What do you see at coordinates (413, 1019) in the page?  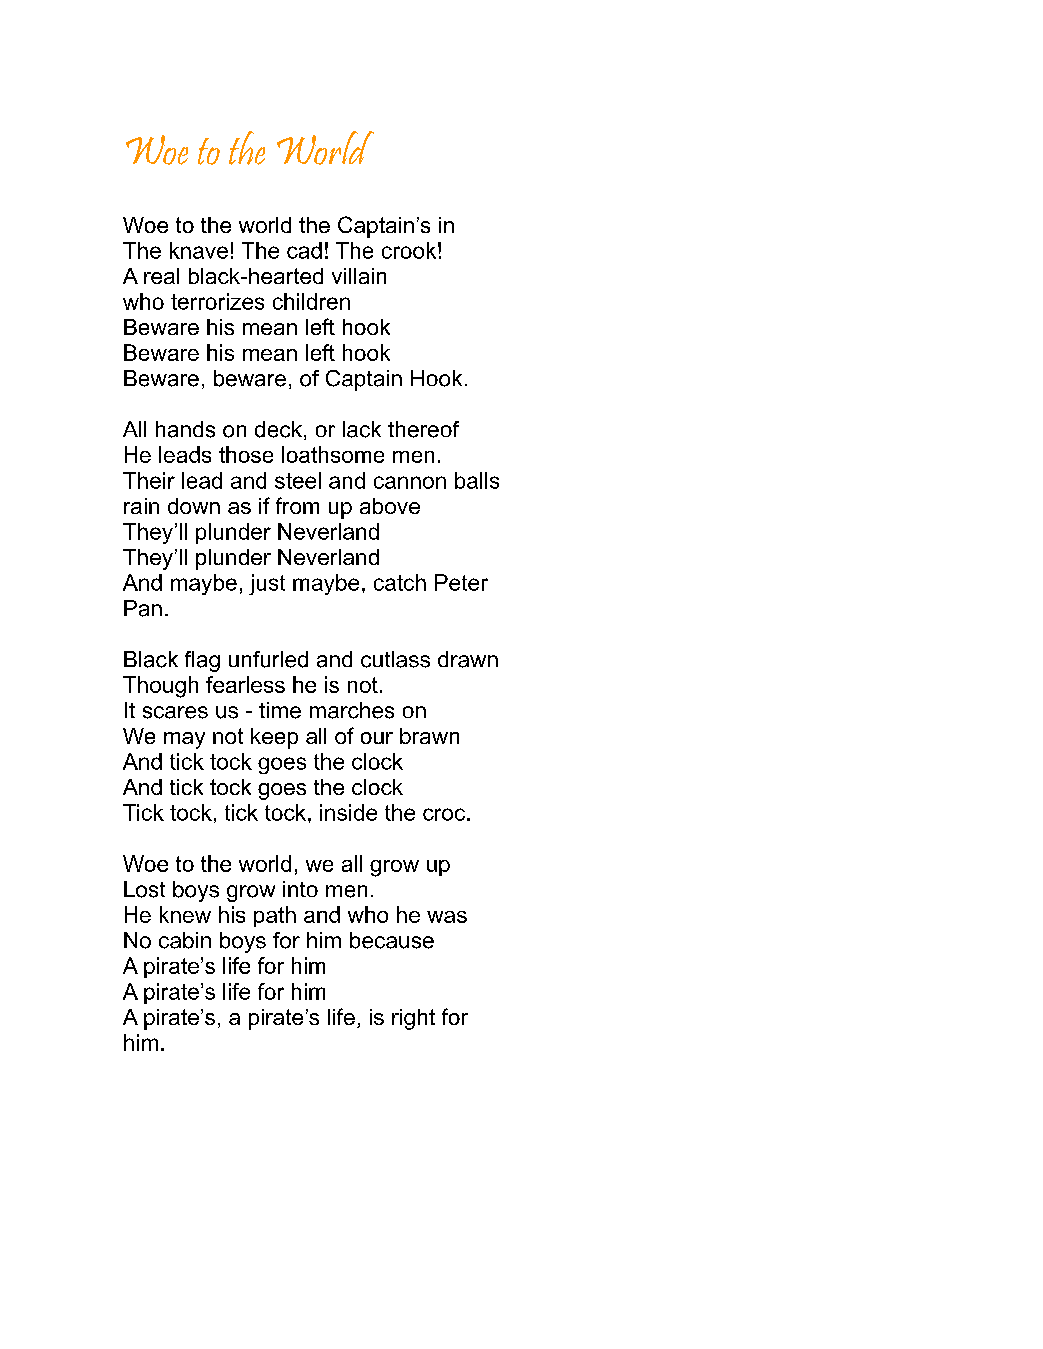 I see `right` at bounding box center [413, 1019].
